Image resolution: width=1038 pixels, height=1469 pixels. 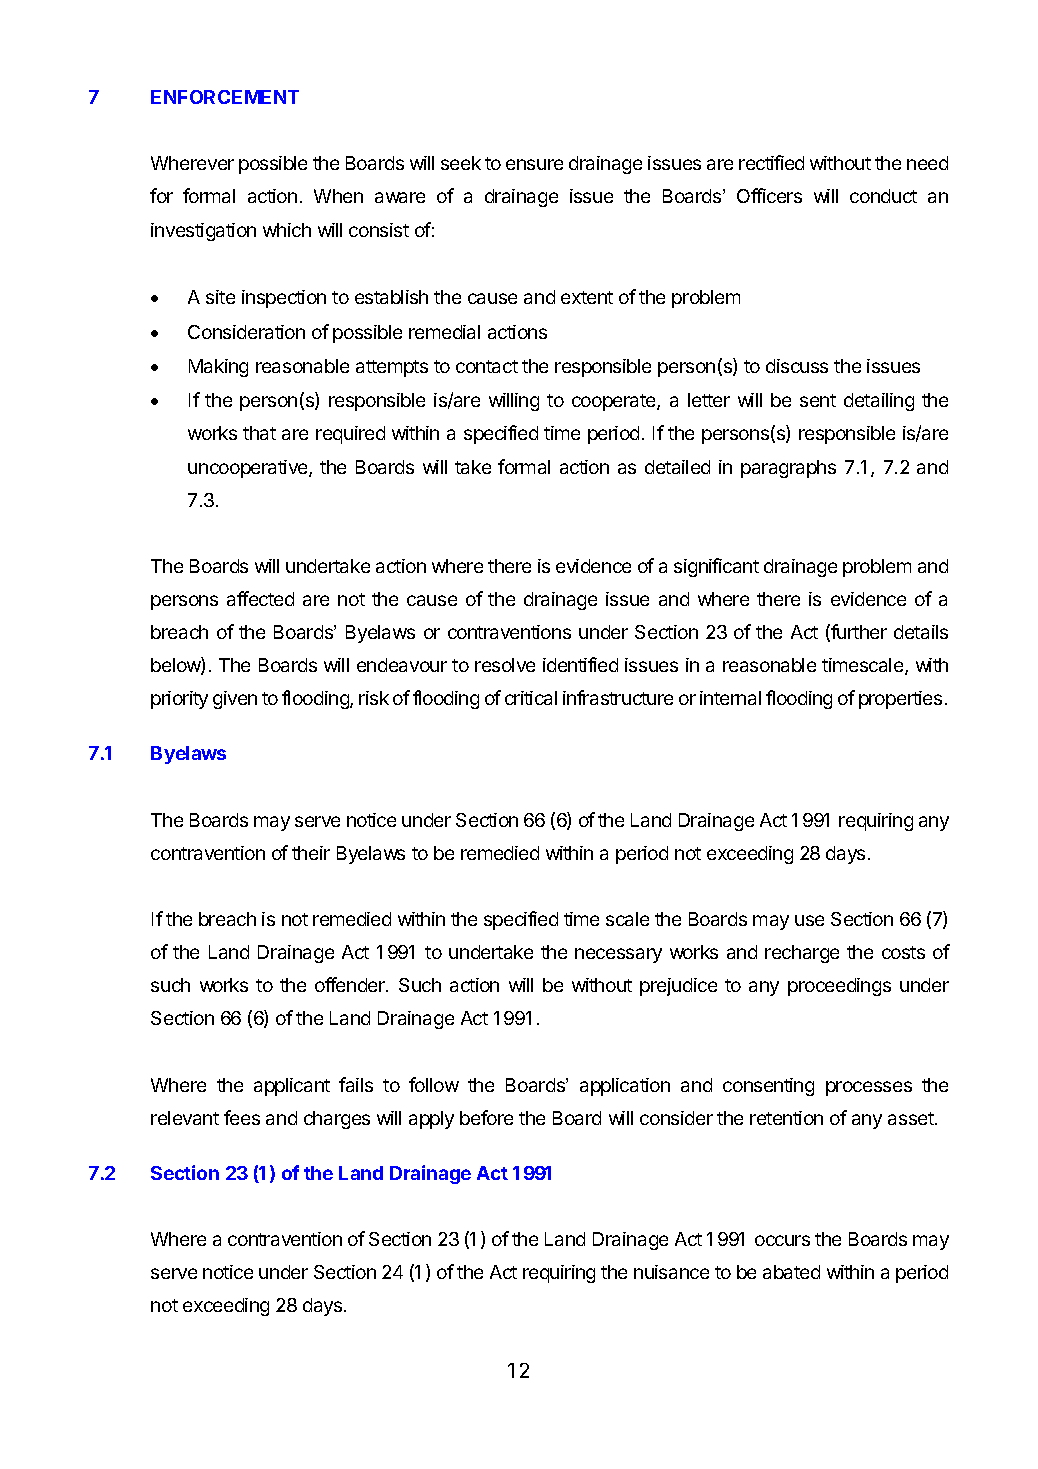 I want to click on cooperate, so click(x=615, y=402).
